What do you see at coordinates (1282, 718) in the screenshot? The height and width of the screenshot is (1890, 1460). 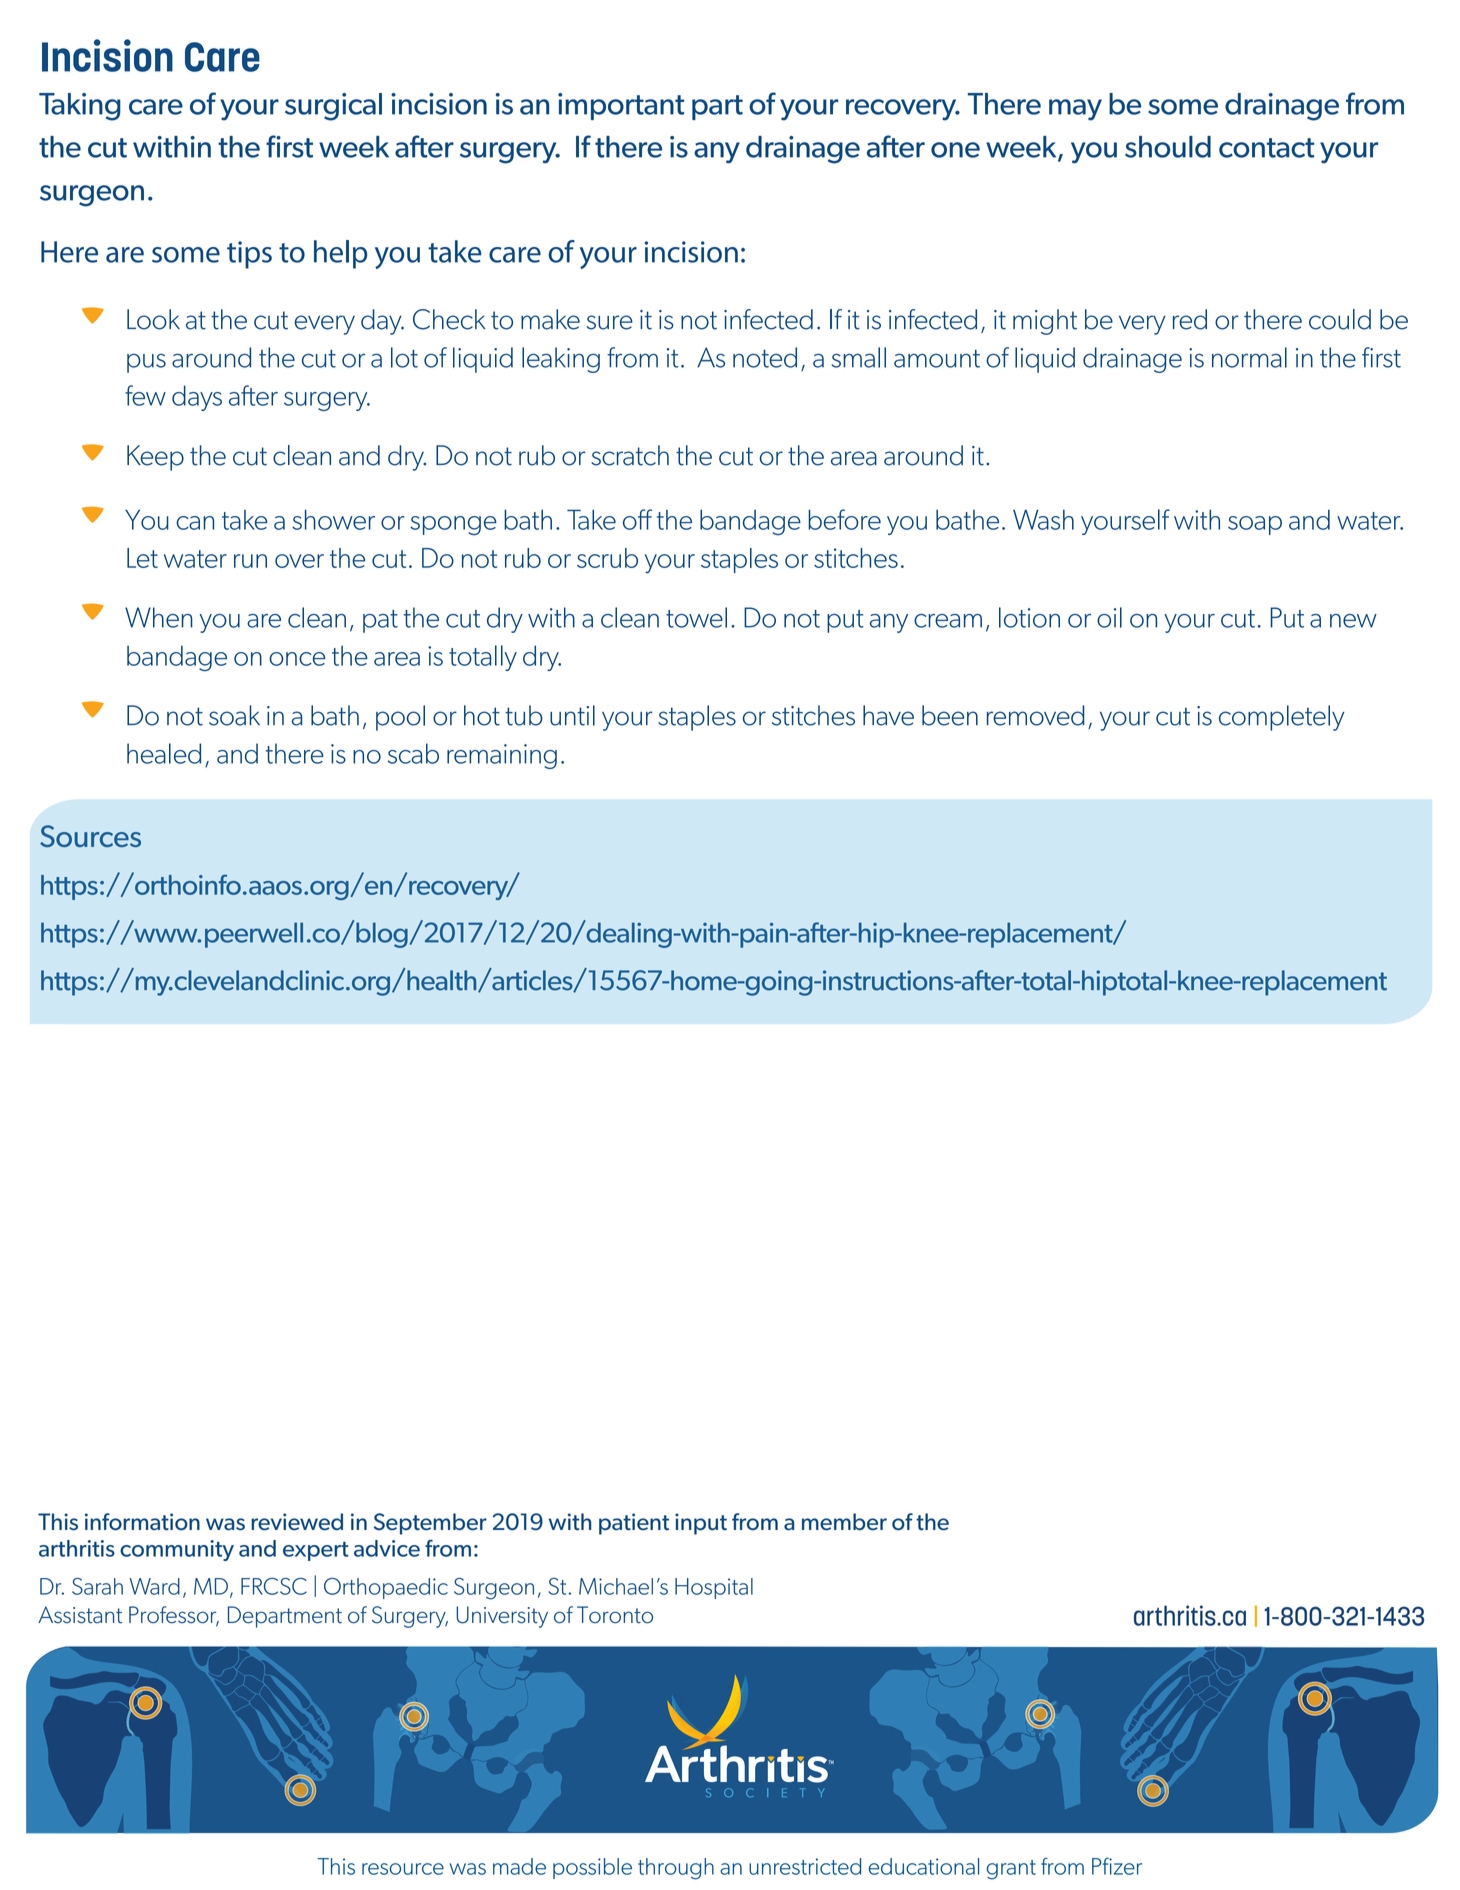 I see `completely` at bounding box center [1282, 718].
